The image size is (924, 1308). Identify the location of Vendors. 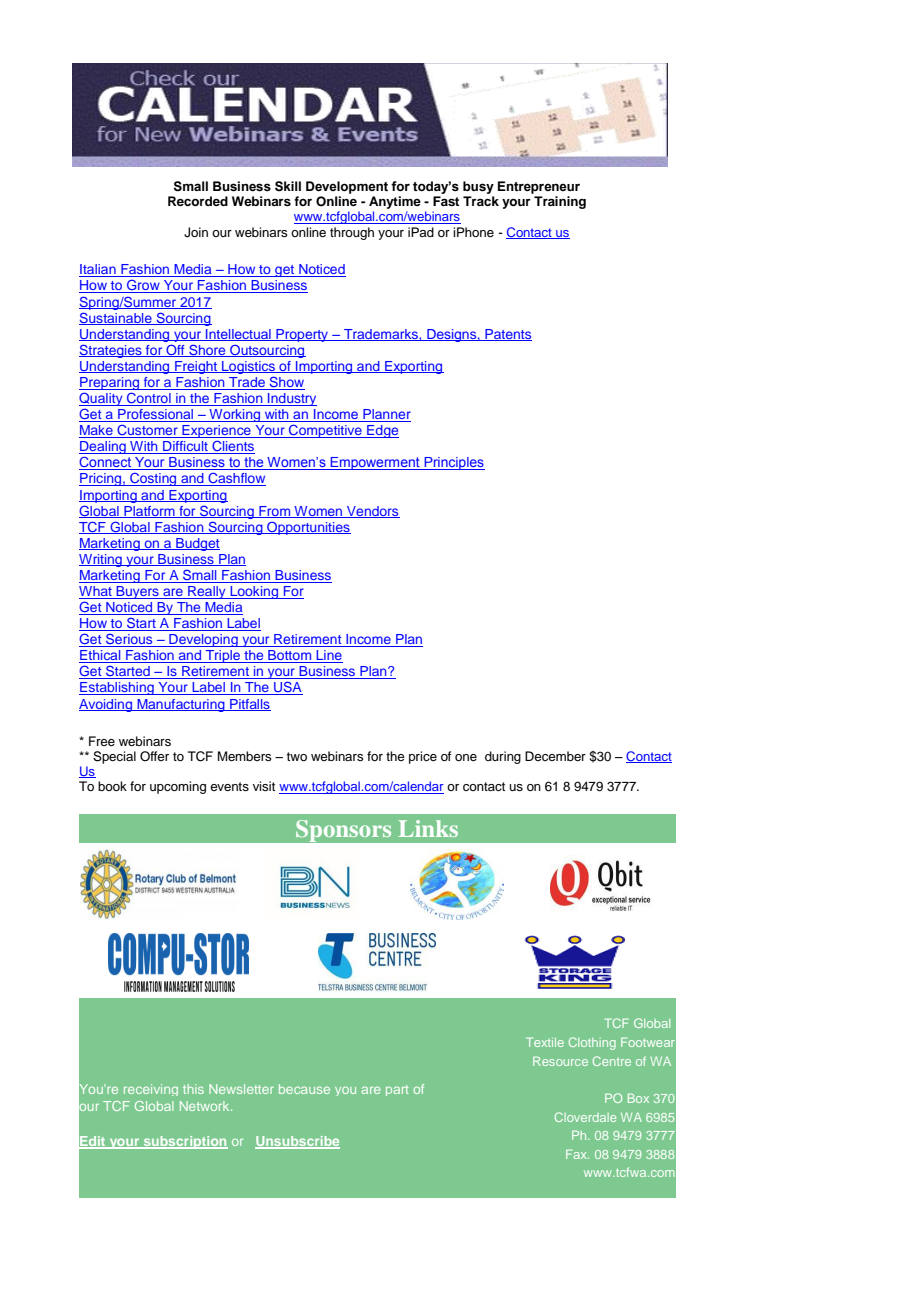
(372, 512).
